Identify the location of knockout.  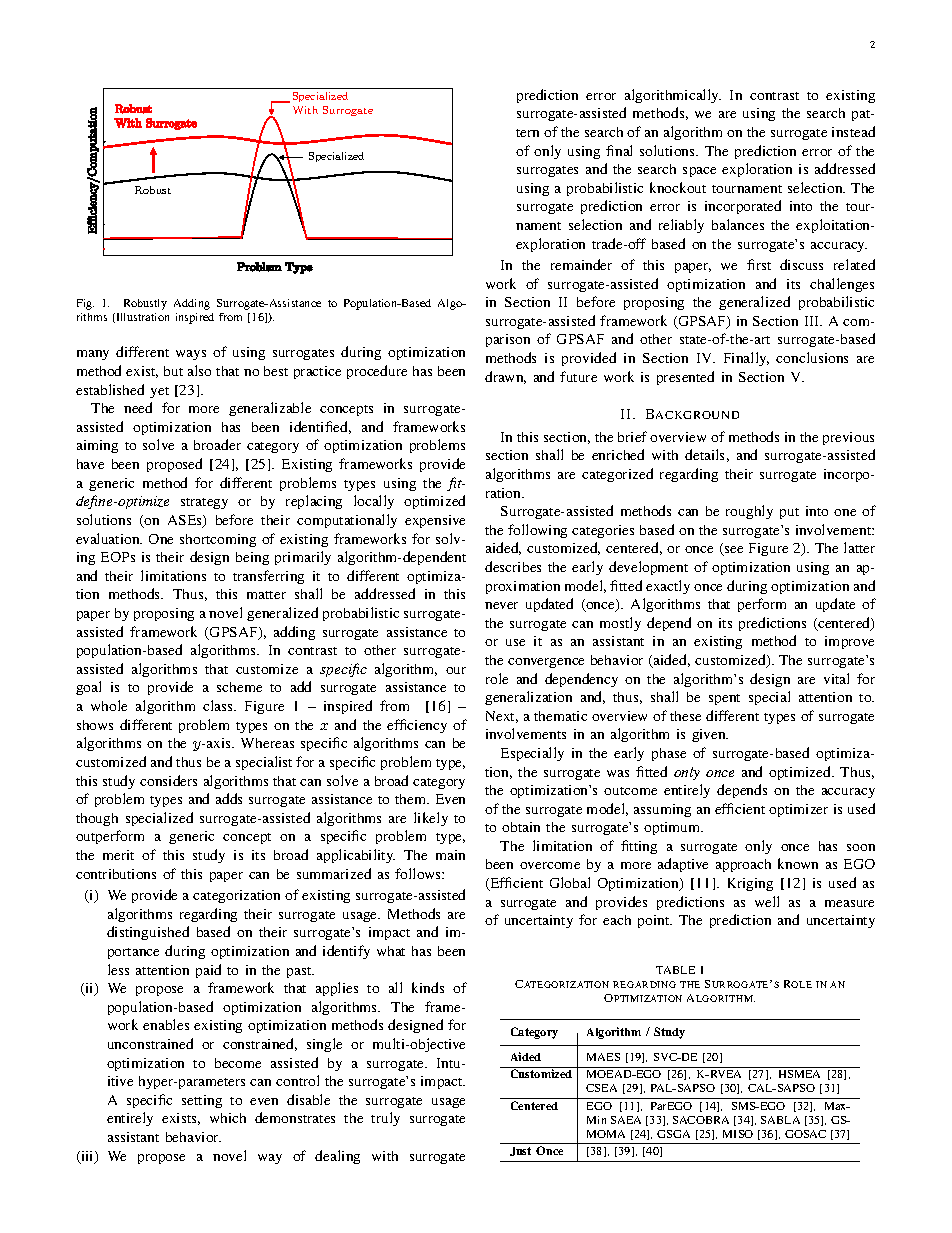
(678, 187).
